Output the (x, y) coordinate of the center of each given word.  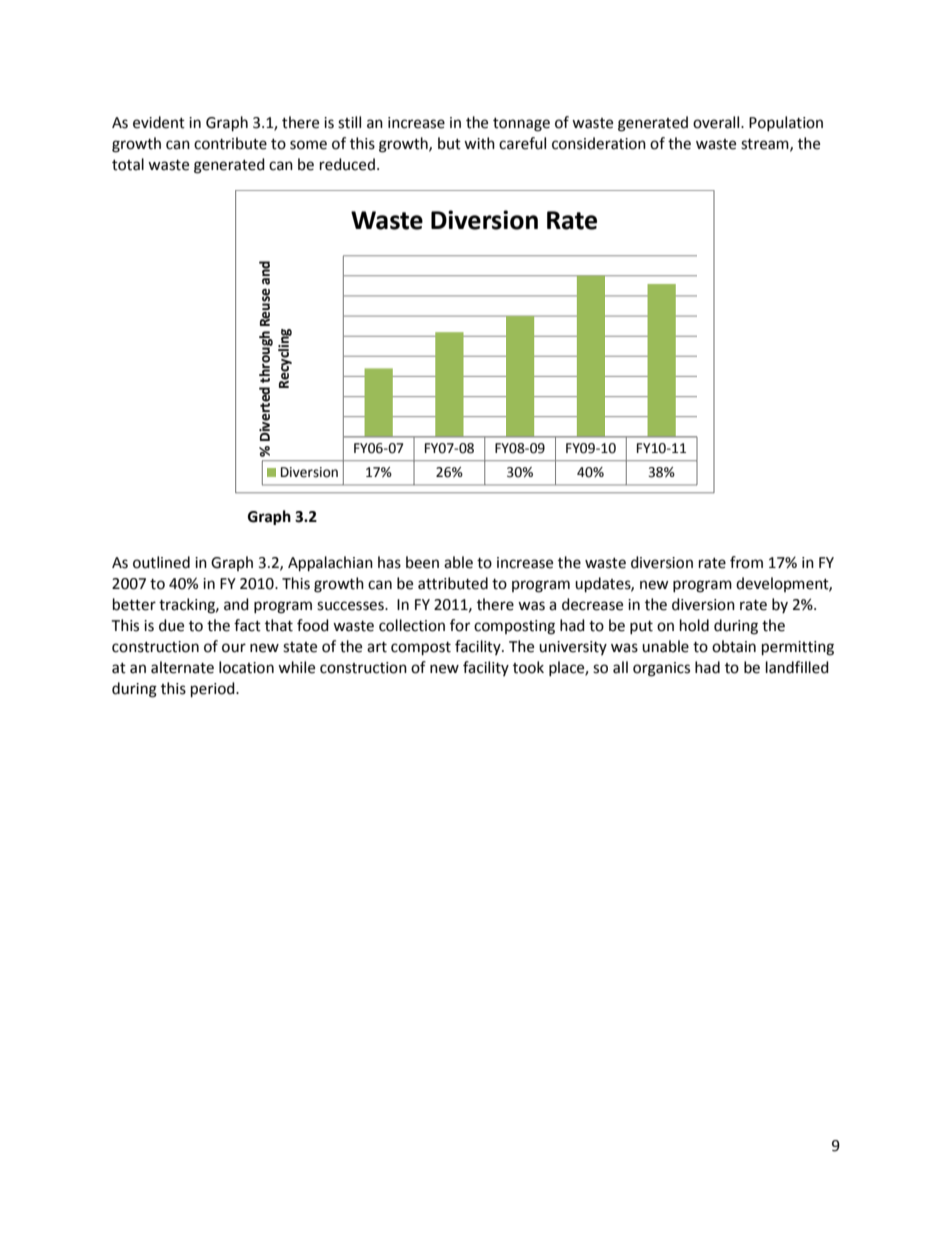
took (528, 667)
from (746, 562)
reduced (347, 164)
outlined (161, 562)
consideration (599, 143)
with (479, 143)
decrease (592, 604)
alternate (182, 667)
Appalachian (330, 564)
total (128, 164)
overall (717, 122)
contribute (230, 143)
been (422, 562)
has (389, 562)
